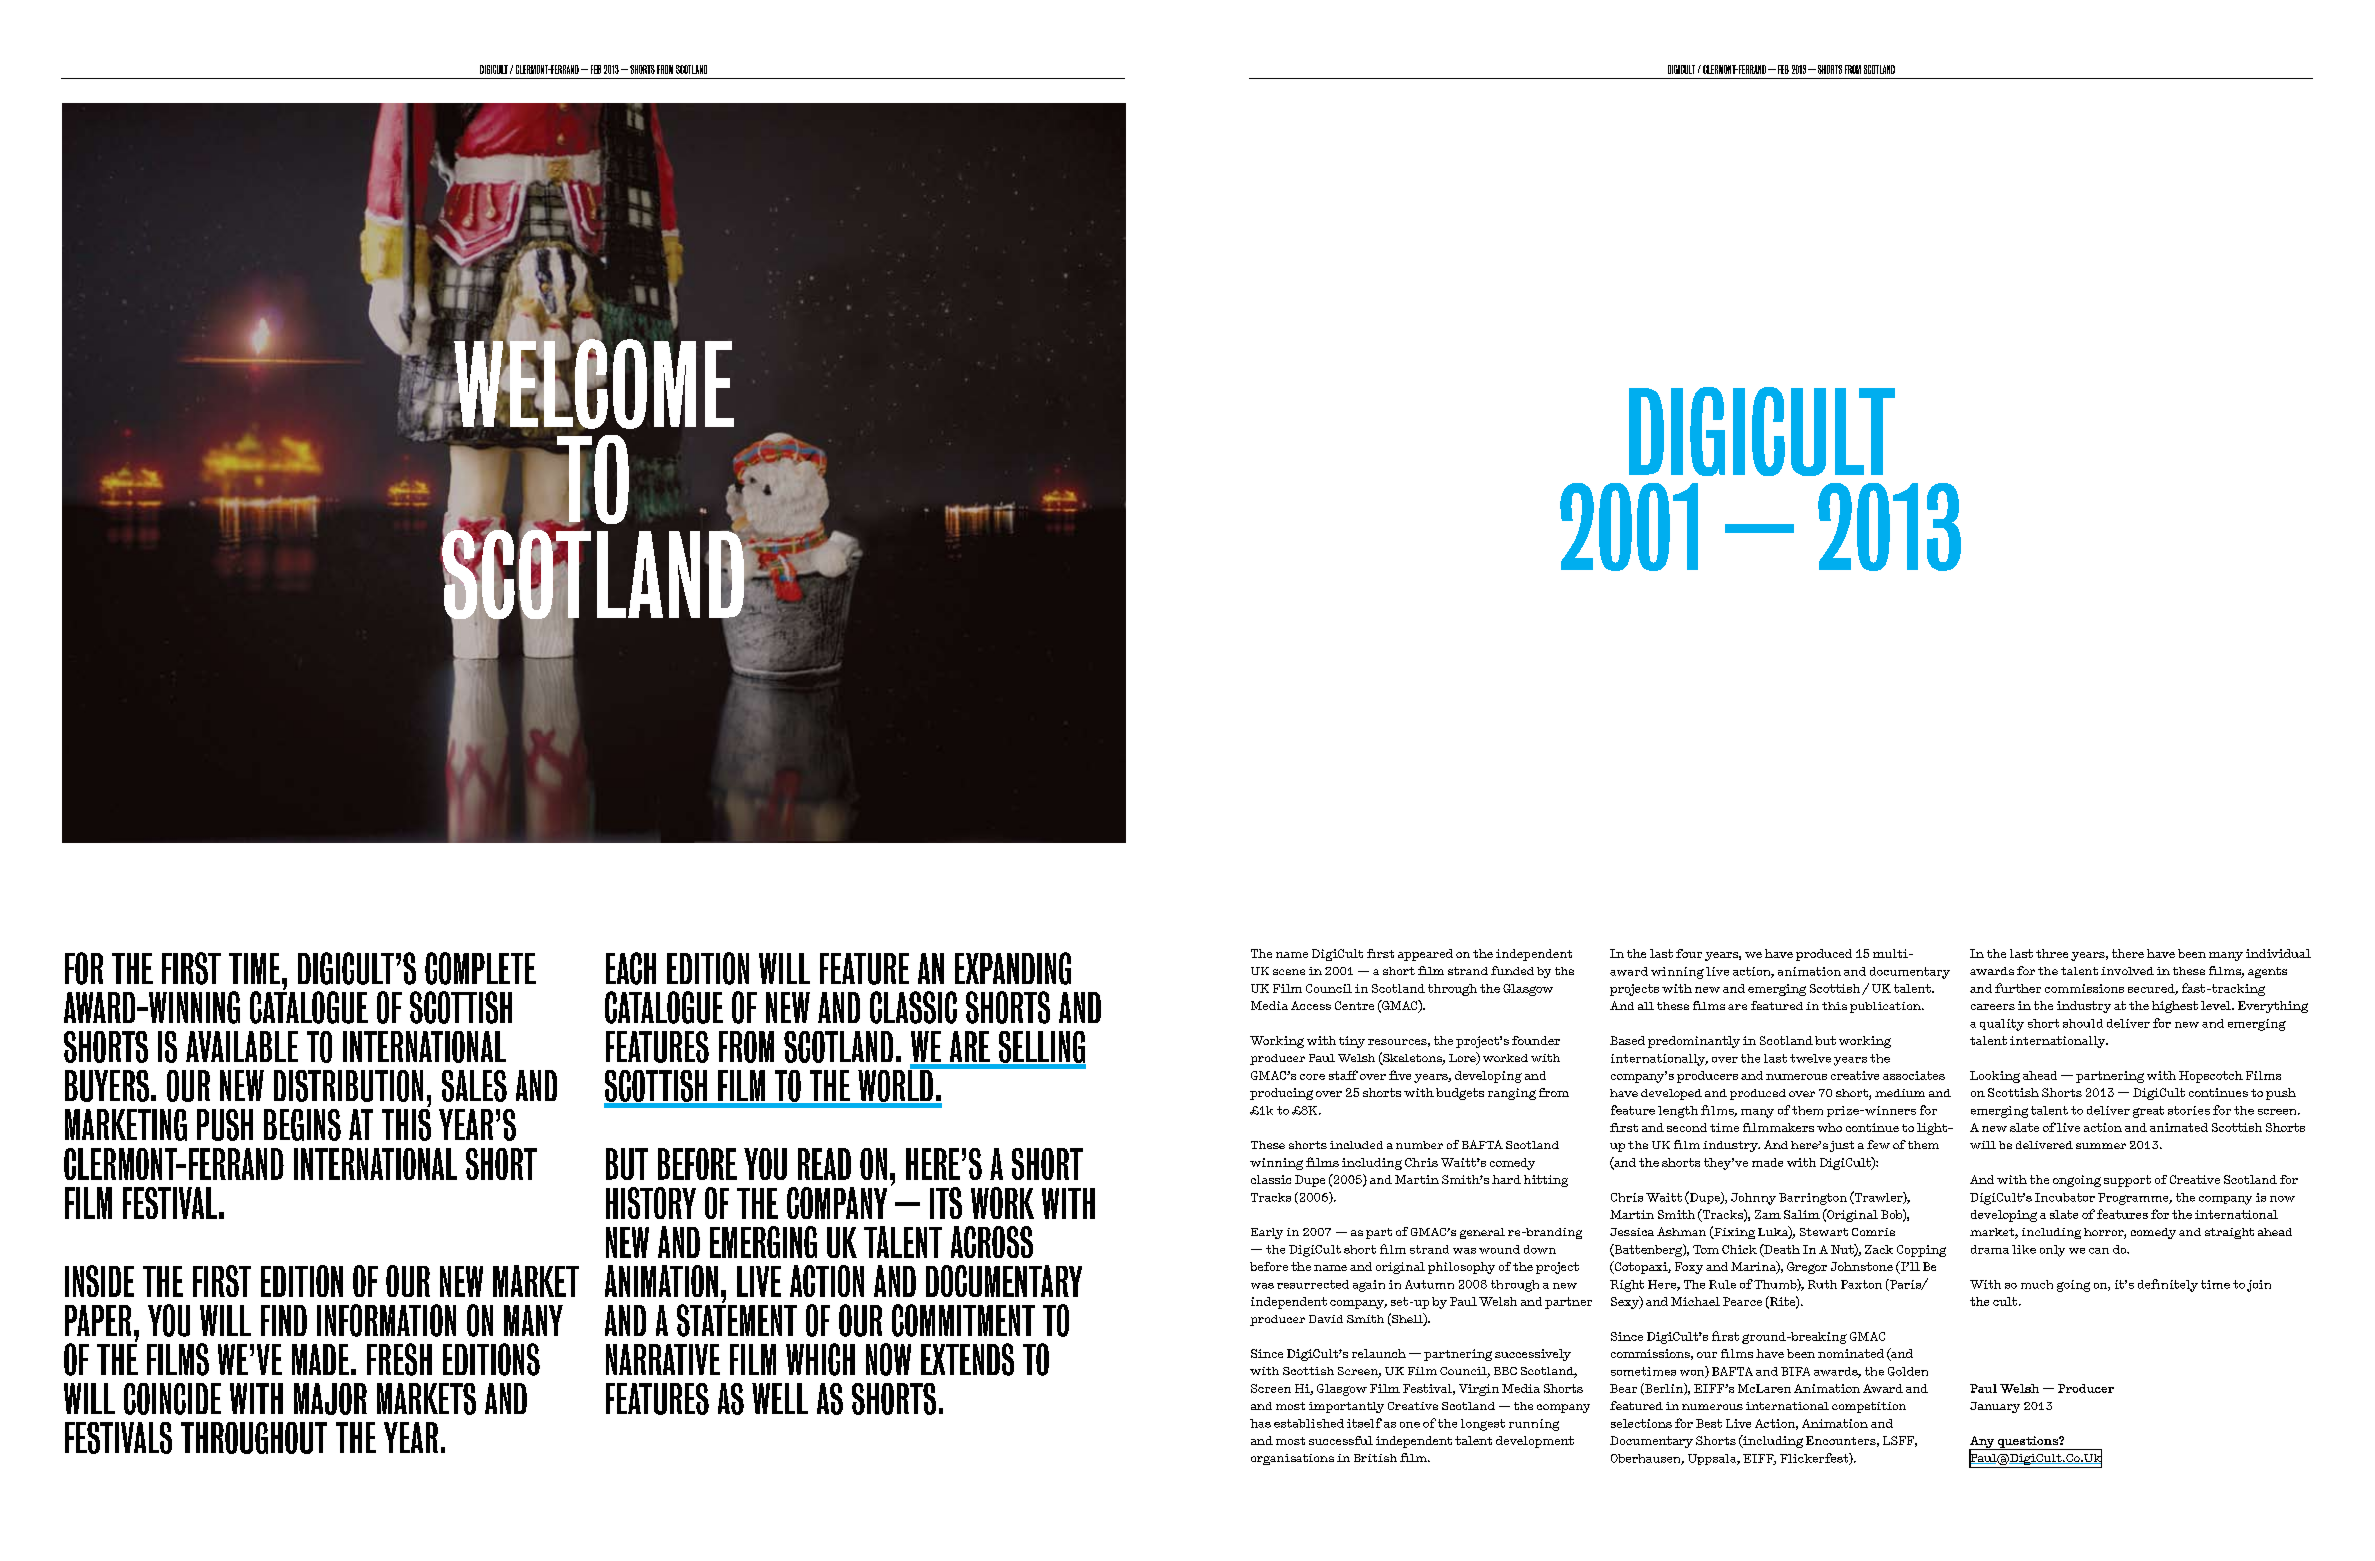  I want to click on history, so click(651, 1203).
